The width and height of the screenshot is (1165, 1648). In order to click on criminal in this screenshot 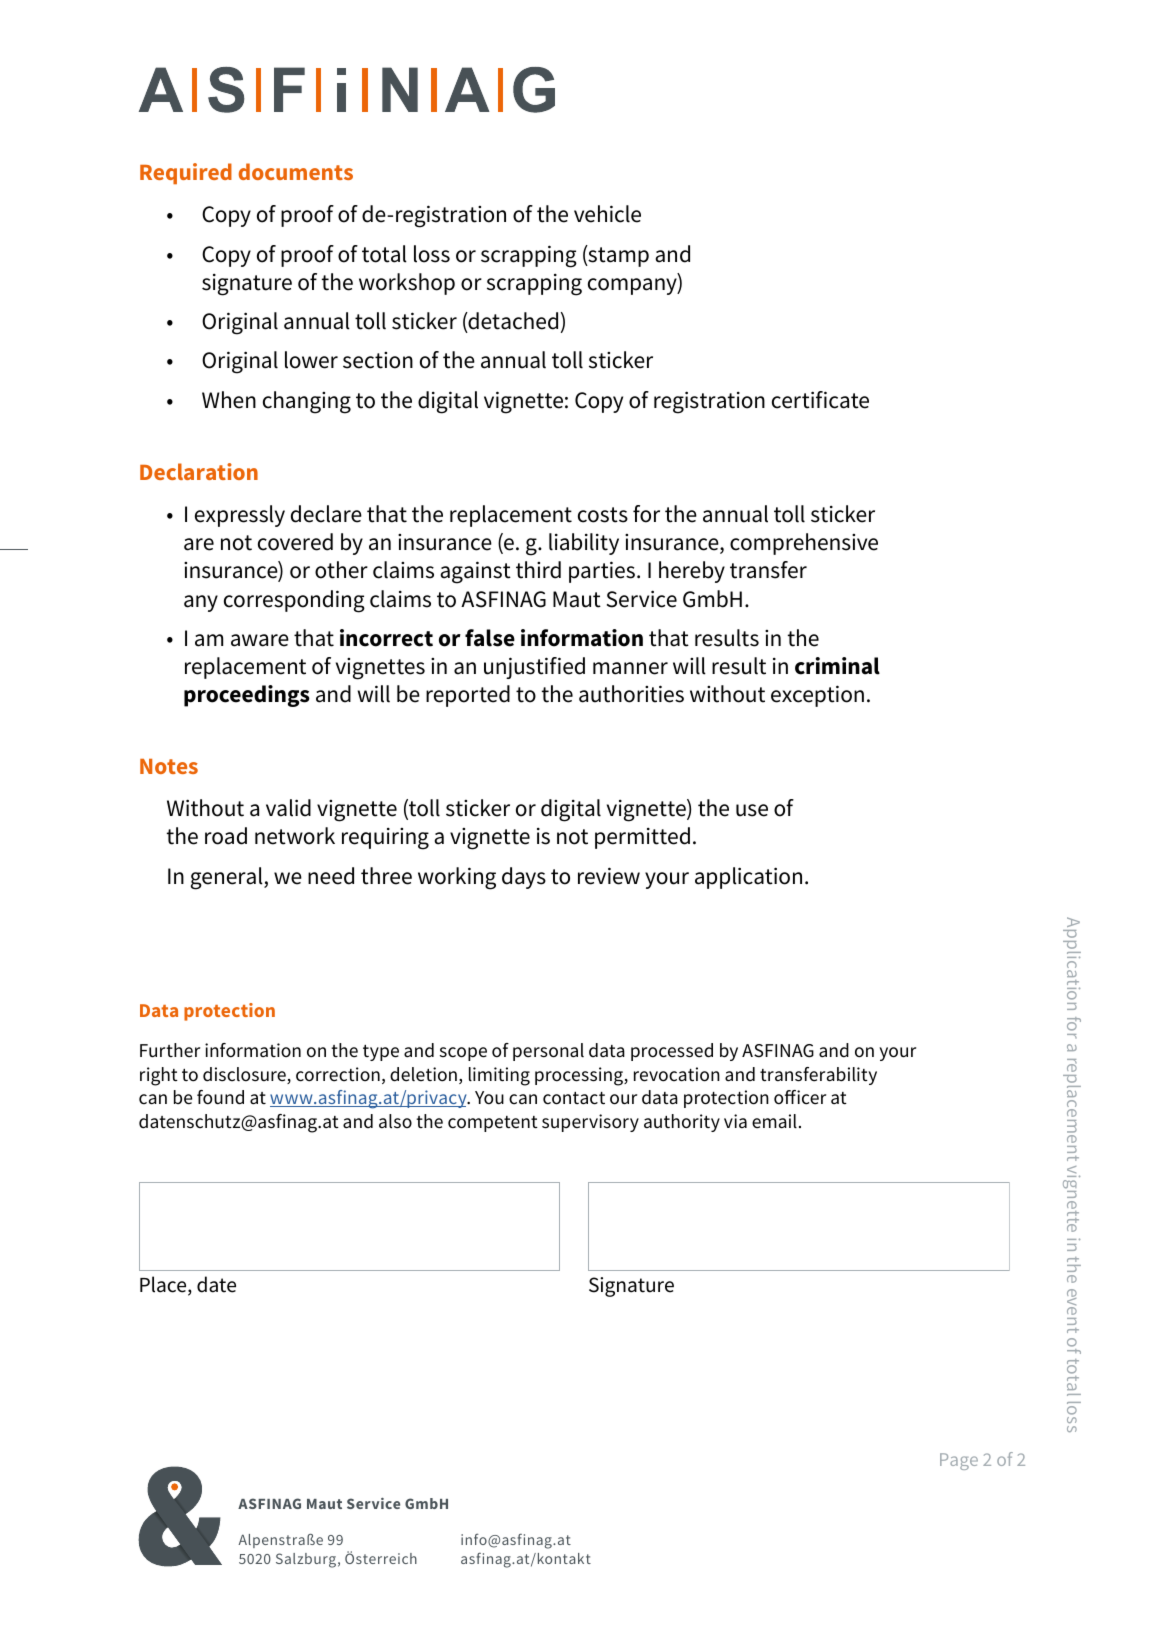, I will do `click(837, 666)`.
